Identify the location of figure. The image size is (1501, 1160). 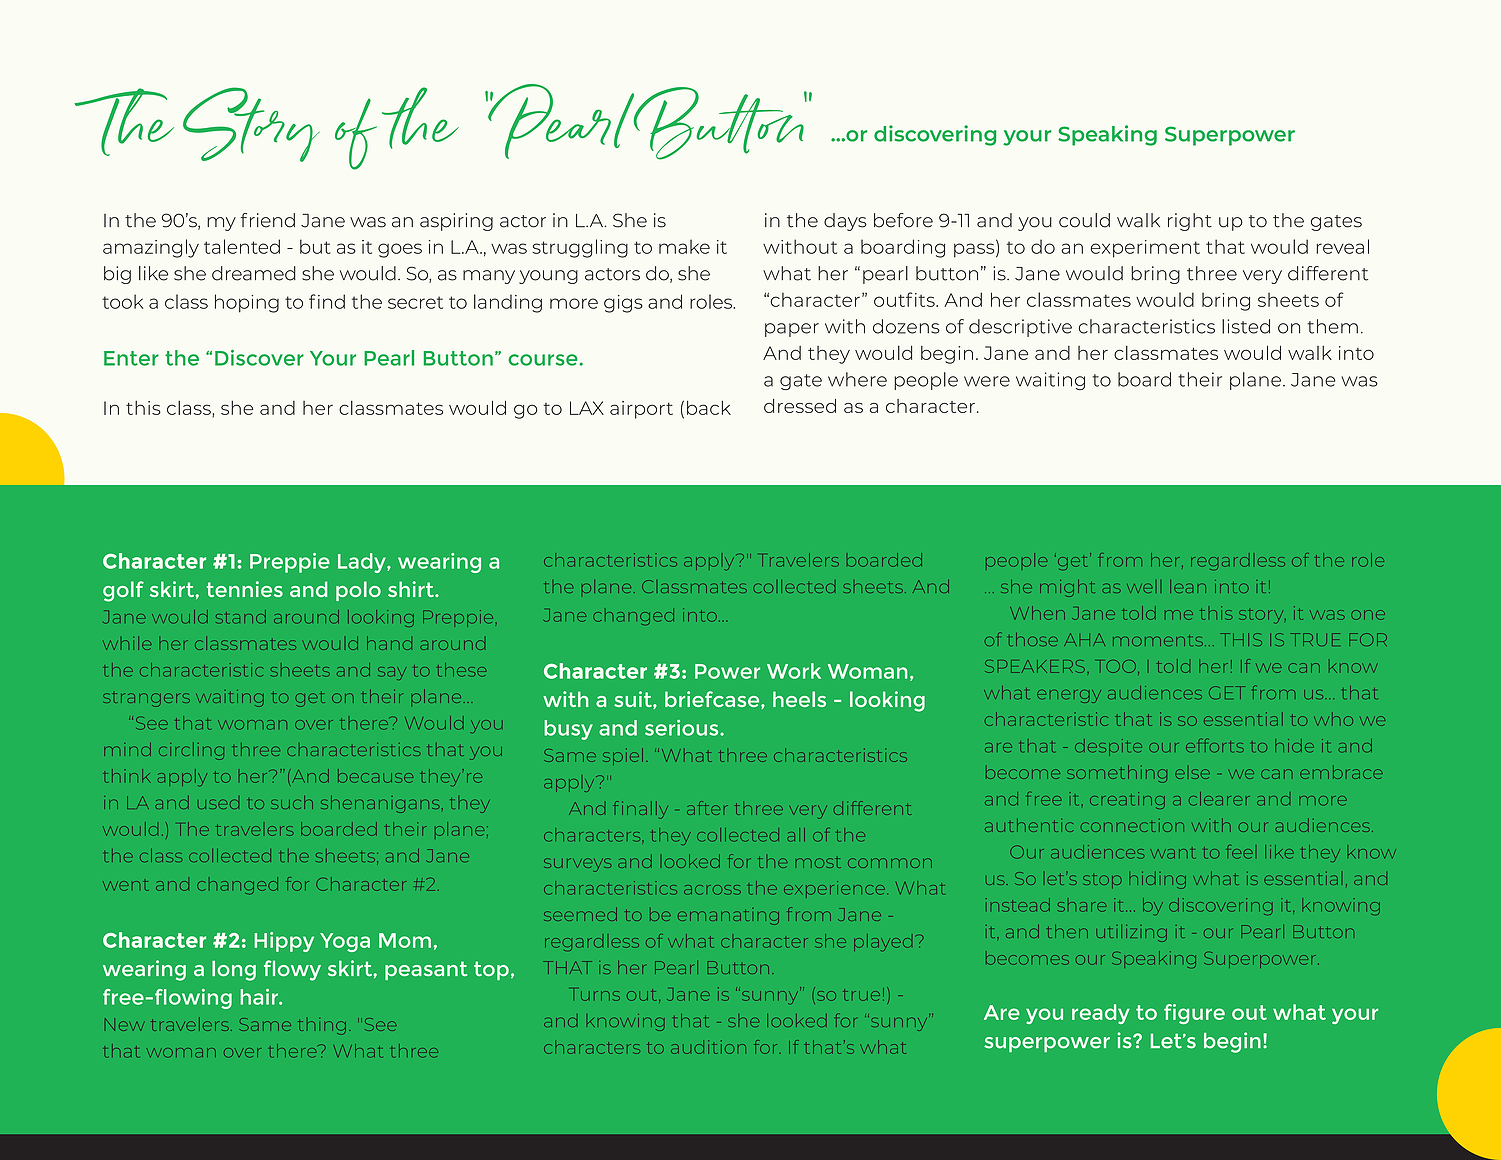
(1194, 1014).
